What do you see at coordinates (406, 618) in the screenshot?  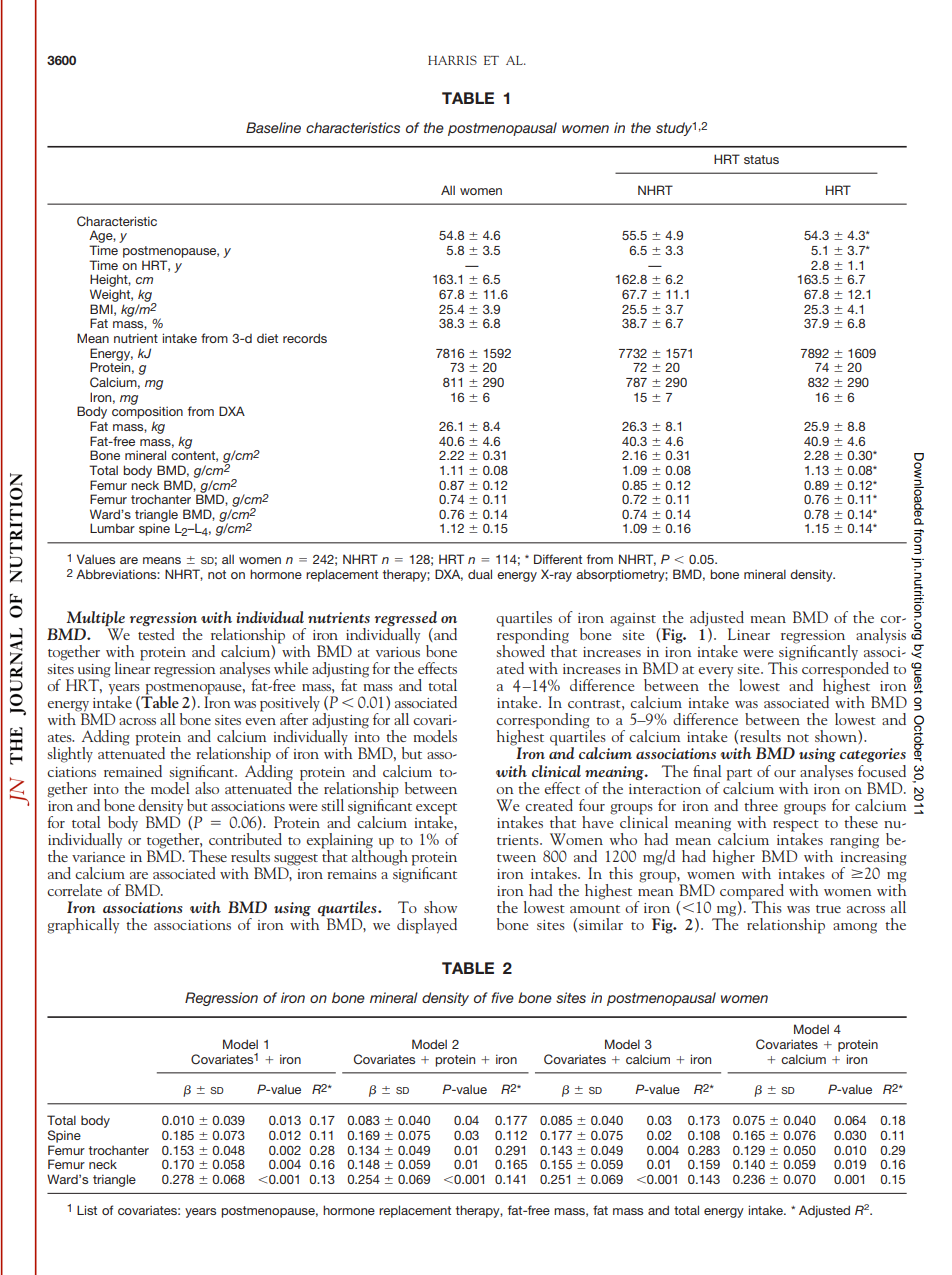 I see `regressed` at bounding box center [406, 618].
